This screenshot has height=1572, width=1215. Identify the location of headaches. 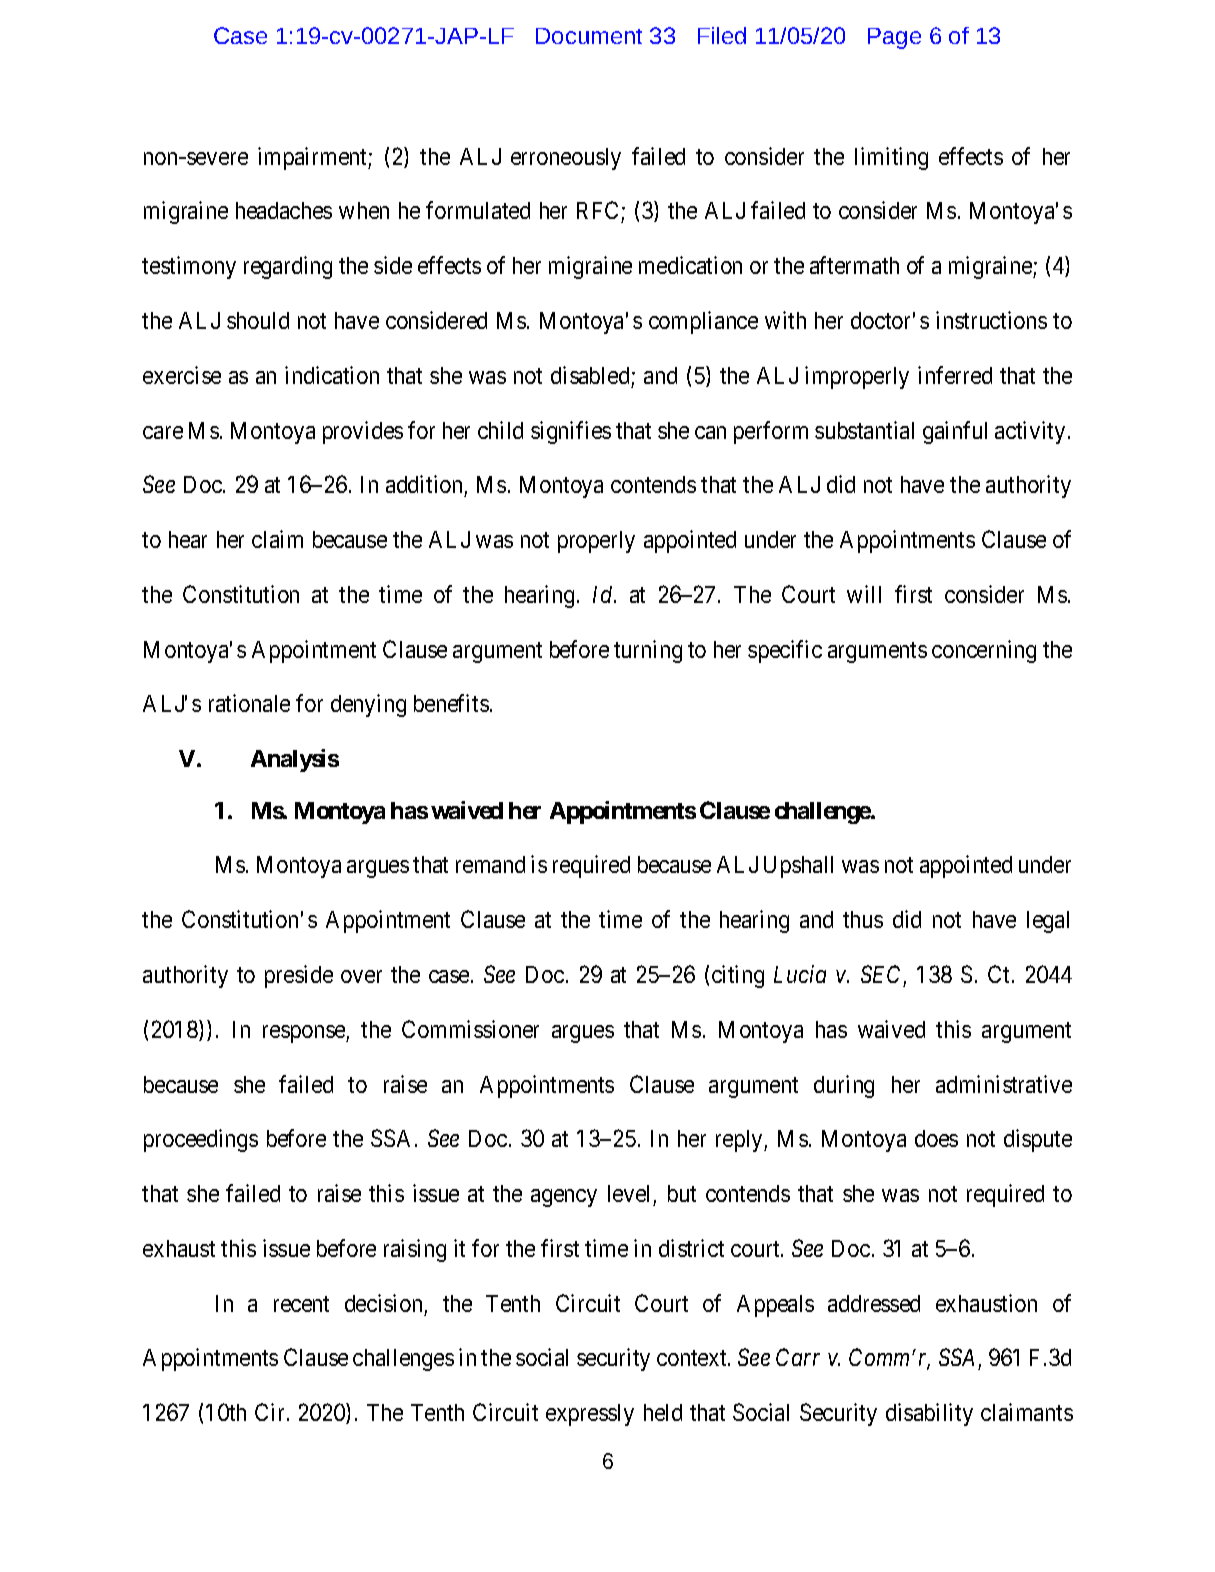
(284, 210).
